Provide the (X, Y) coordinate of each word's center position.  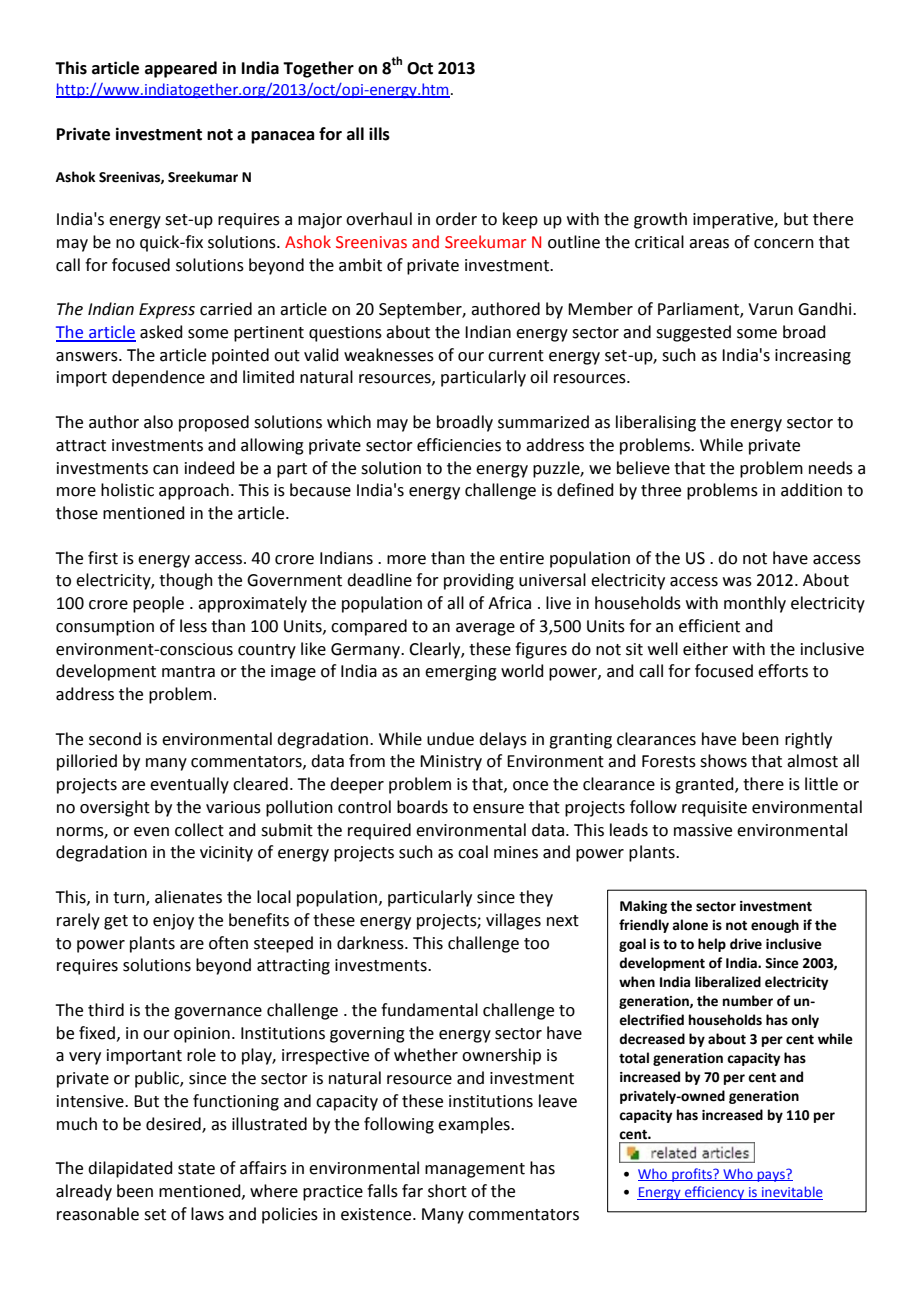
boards (422, 807)
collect (199, 830)
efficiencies (459, 445)
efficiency (715, 1193)
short (447, 1191)
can (165, 470)
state (196, 1169)
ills (379, 134)
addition (811, 490)
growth (660, 220)
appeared (181, 69)
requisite (714, 809)
